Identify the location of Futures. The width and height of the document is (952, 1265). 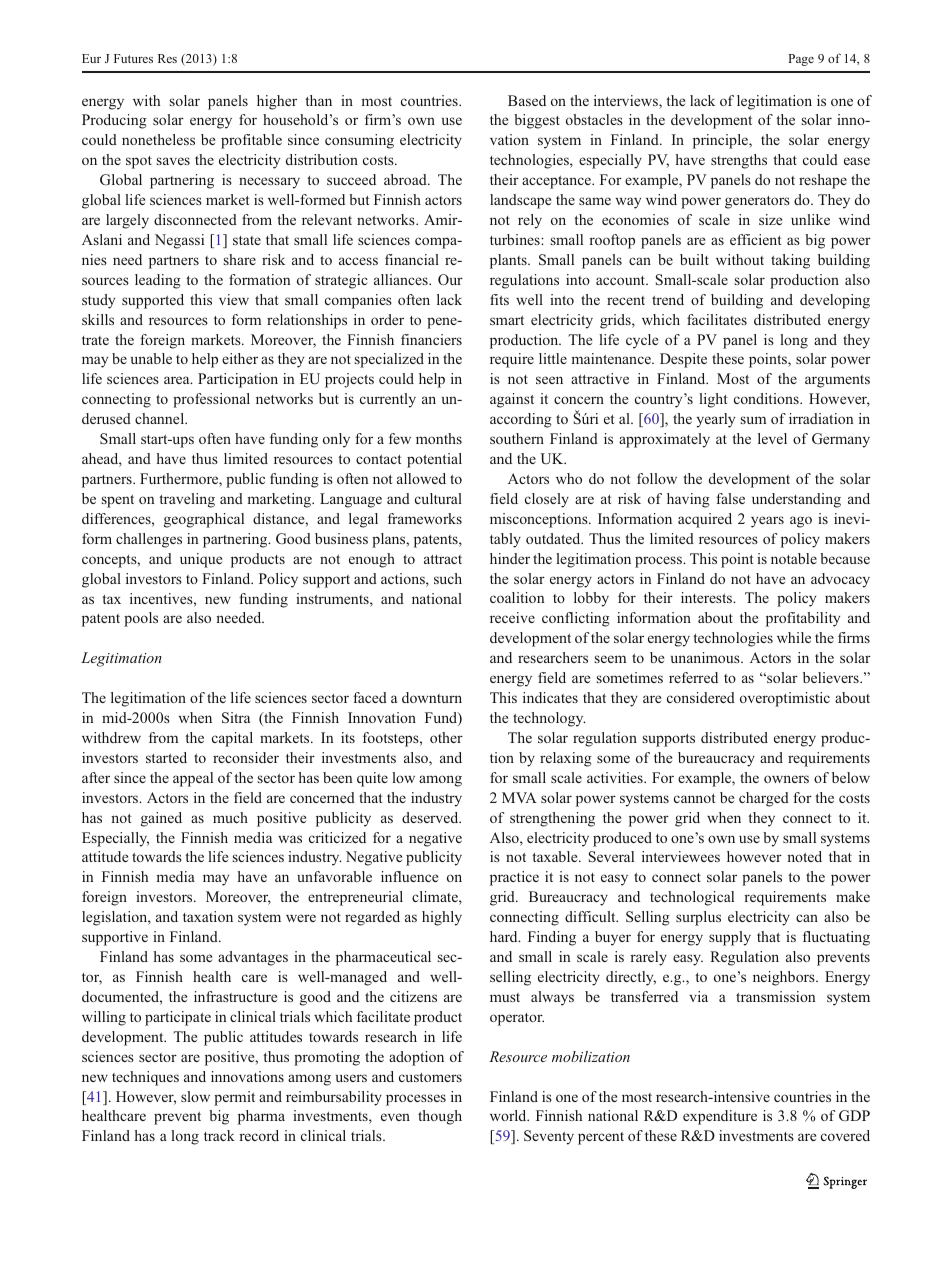
(133, 58).
